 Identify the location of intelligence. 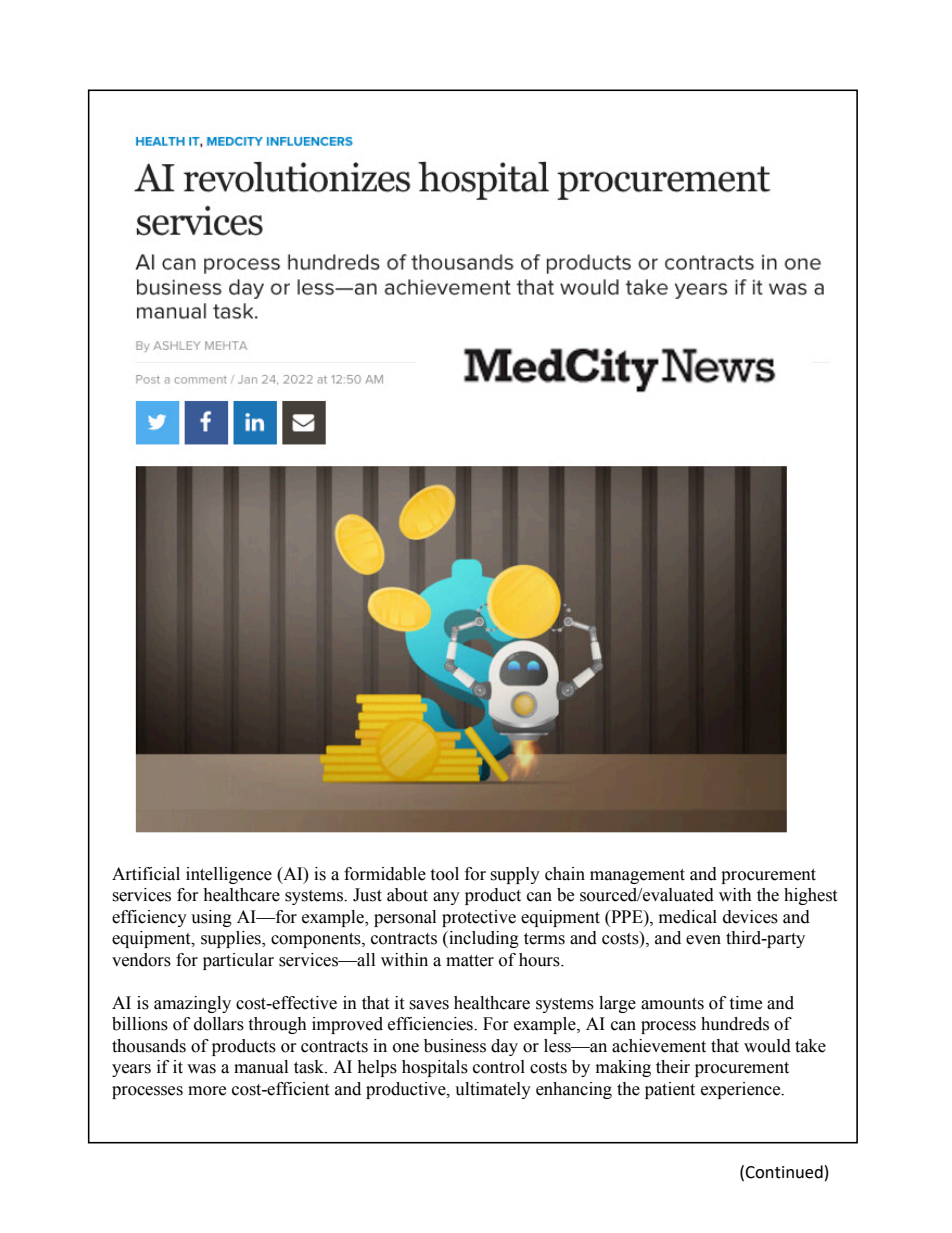
(229, 875).
